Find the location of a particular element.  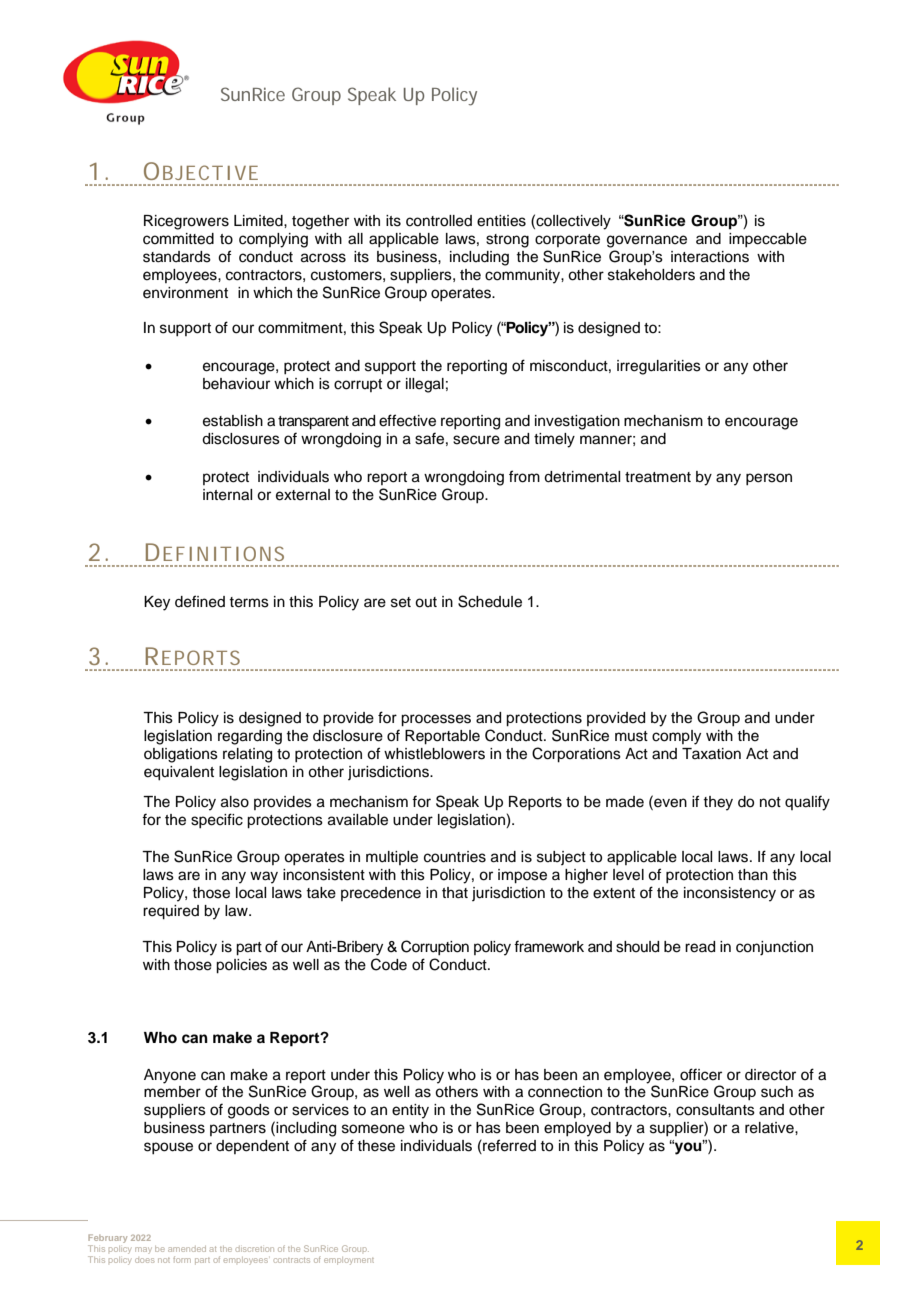

entity is located at coordinates (410, 1111).
